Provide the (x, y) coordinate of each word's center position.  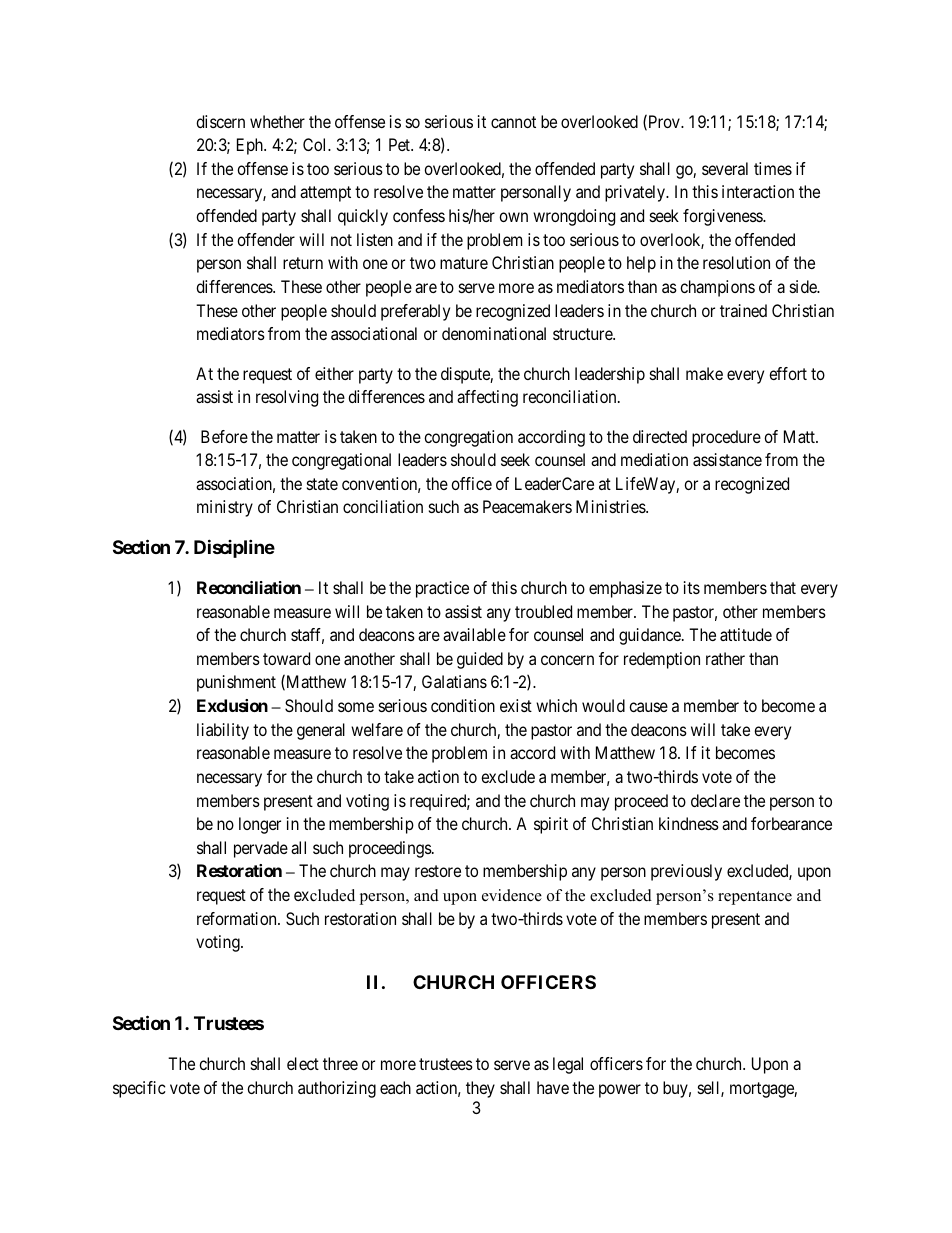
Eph (251, 146)
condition (463, 705)
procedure (726, 438)
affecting (487, 398)
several (725, 168)
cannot (513, 122)
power (620, 1091)
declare (715, 800)
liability (223, 731)
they (480, 1089)
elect (303, 1063)
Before (224, 436)
